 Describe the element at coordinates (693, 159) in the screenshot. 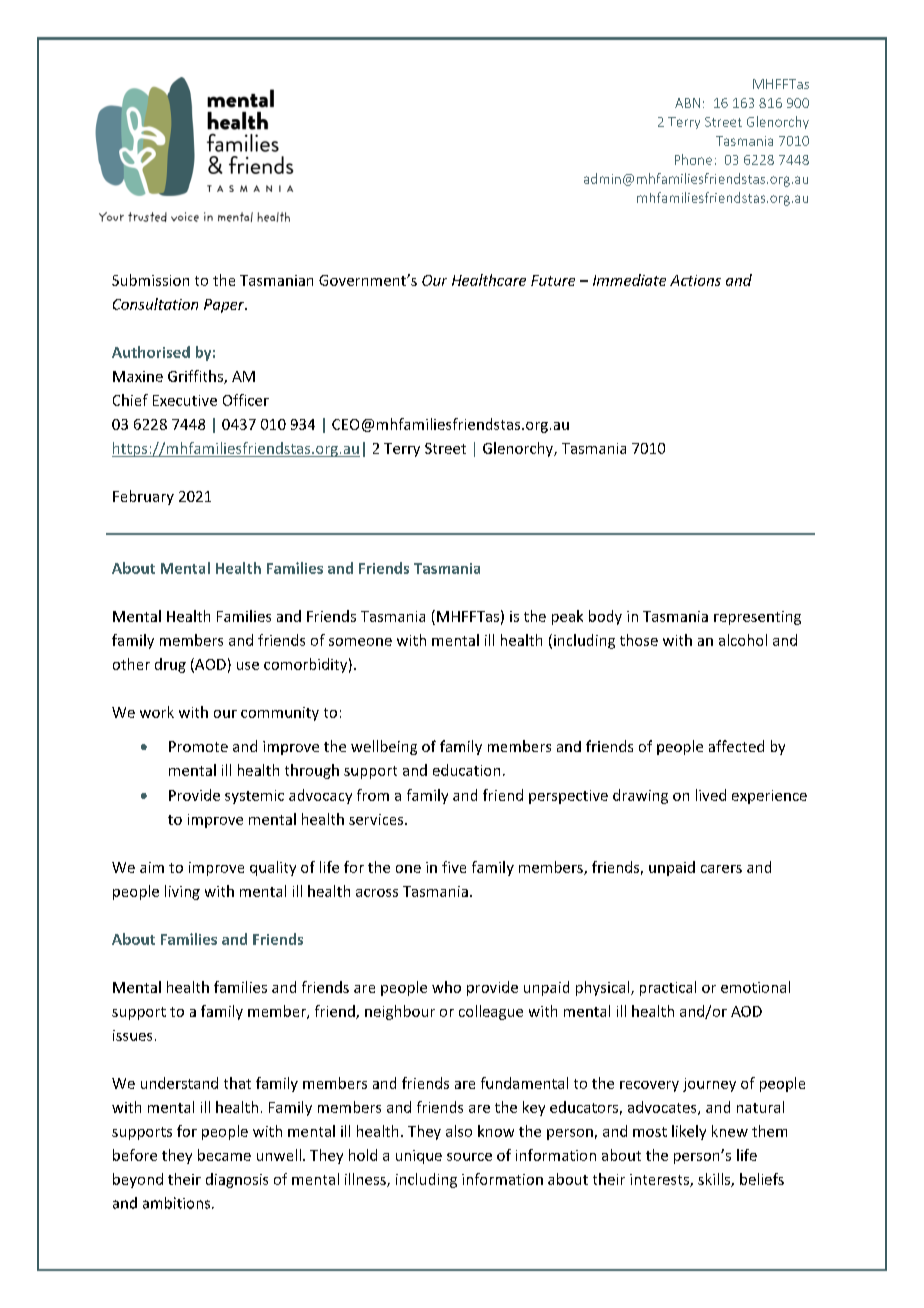

I see `Phone` at that location.
